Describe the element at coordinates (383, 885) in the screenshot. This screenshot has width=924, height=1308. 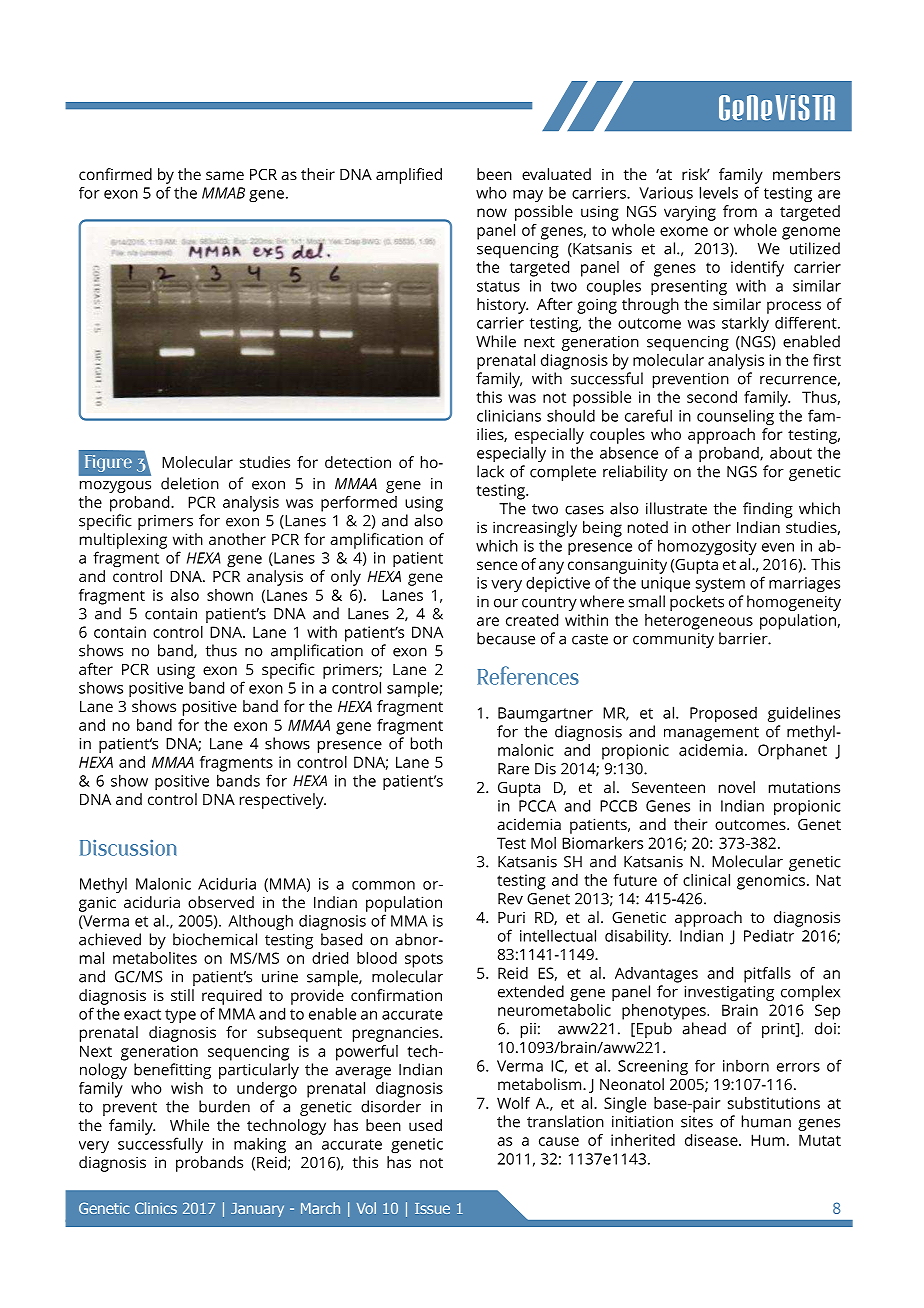
I see `common` at that location.
